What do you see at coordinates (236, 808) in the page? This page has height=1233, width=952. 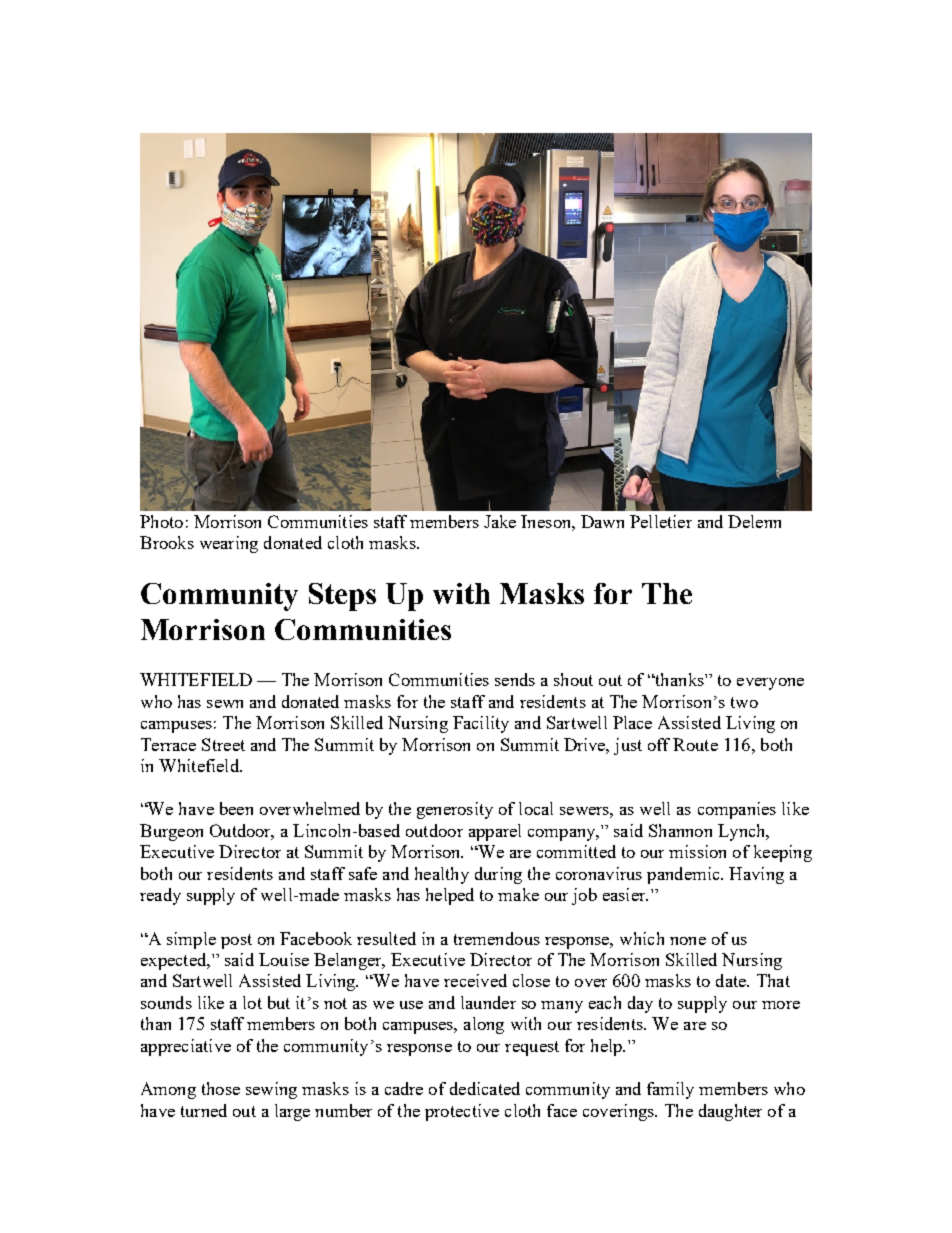 I see `been` at bounding box center [236, 808].
